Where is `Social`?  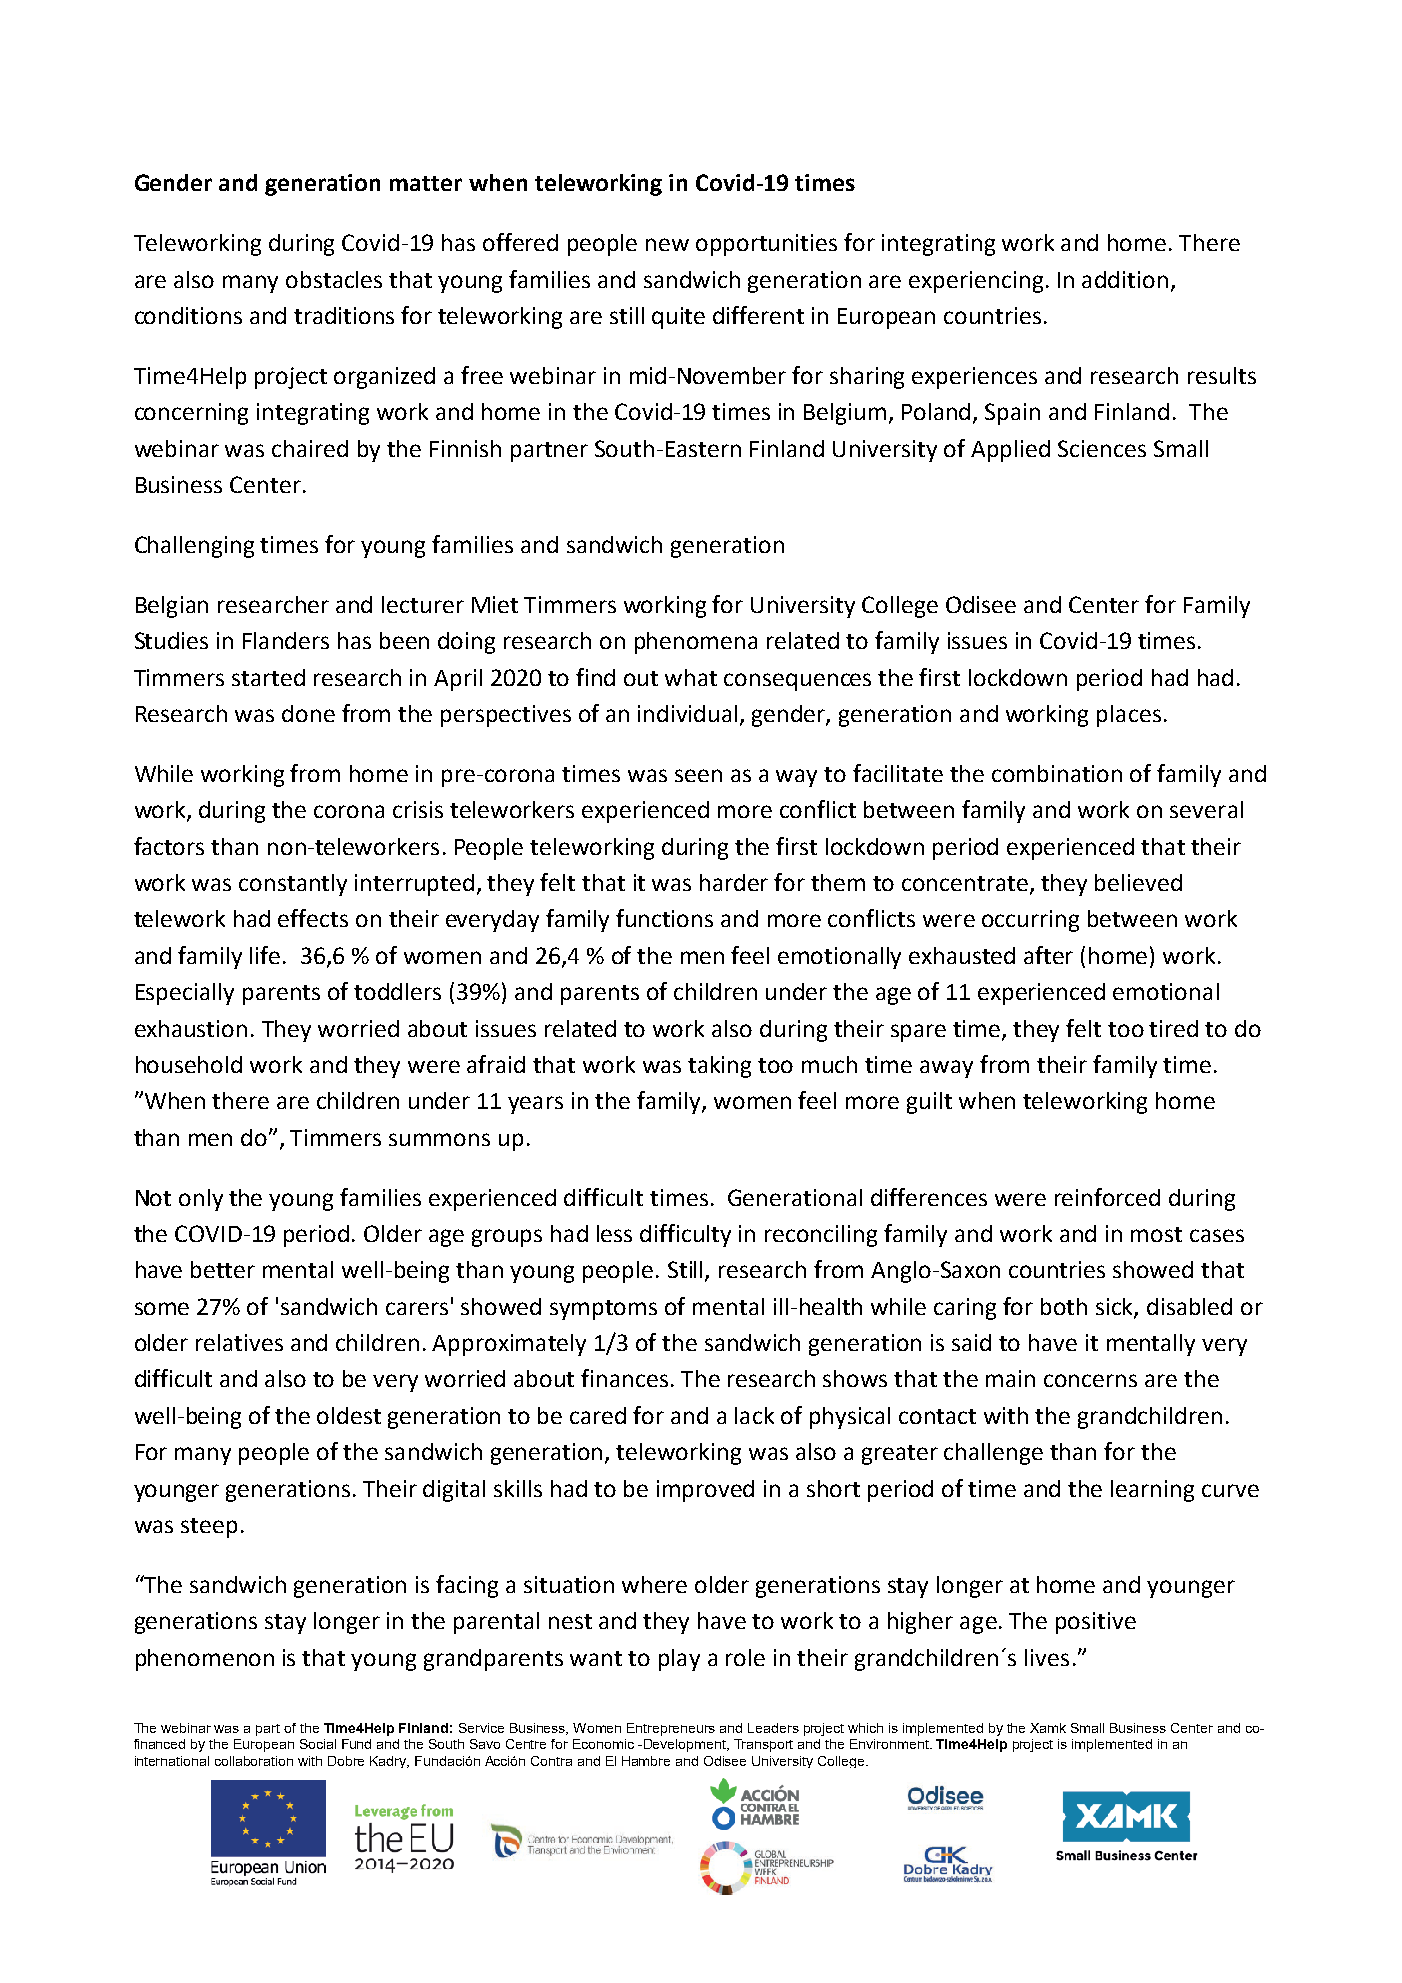 Social is located at coordinates (318, 1744).
